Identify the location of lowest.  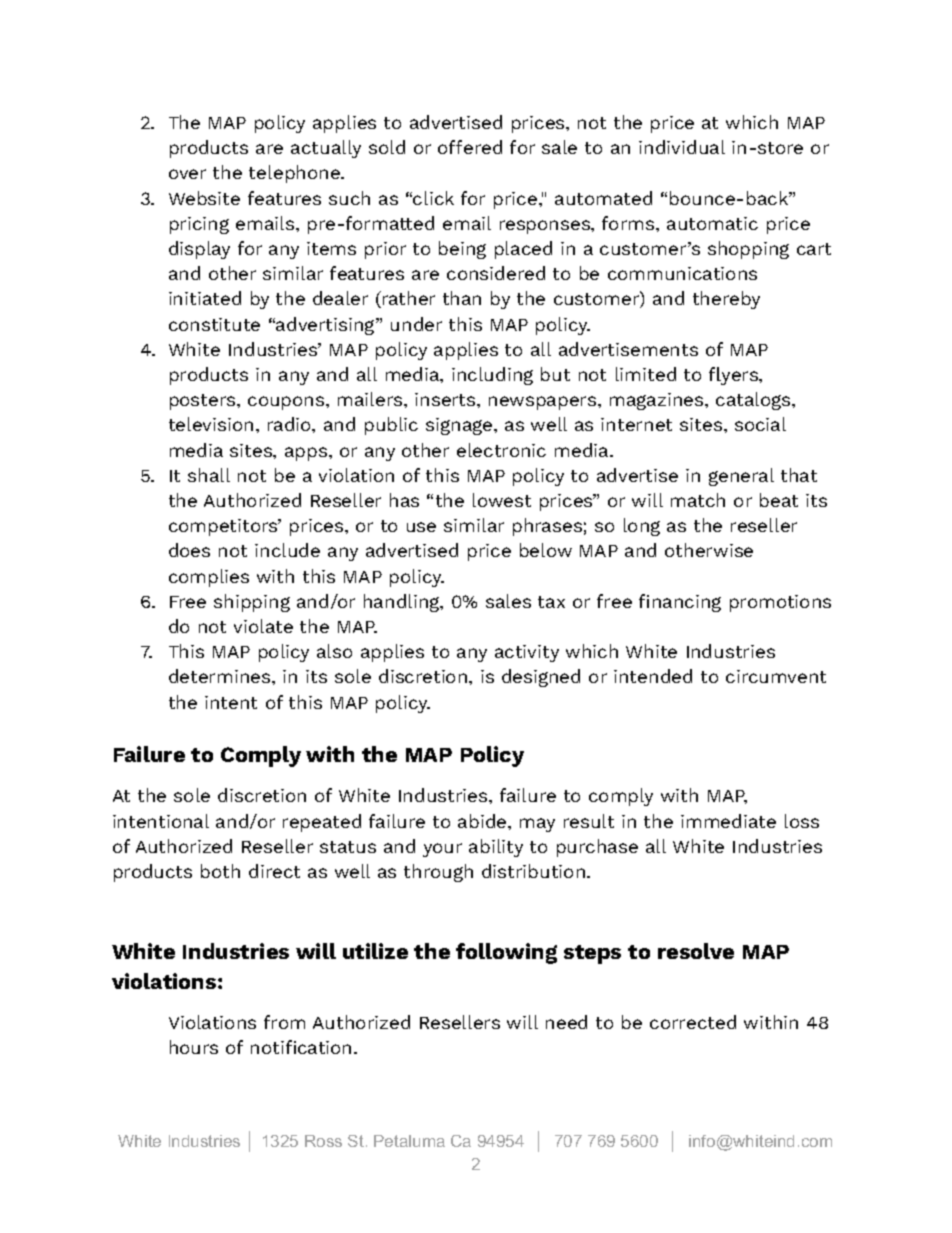
(502, 500).
